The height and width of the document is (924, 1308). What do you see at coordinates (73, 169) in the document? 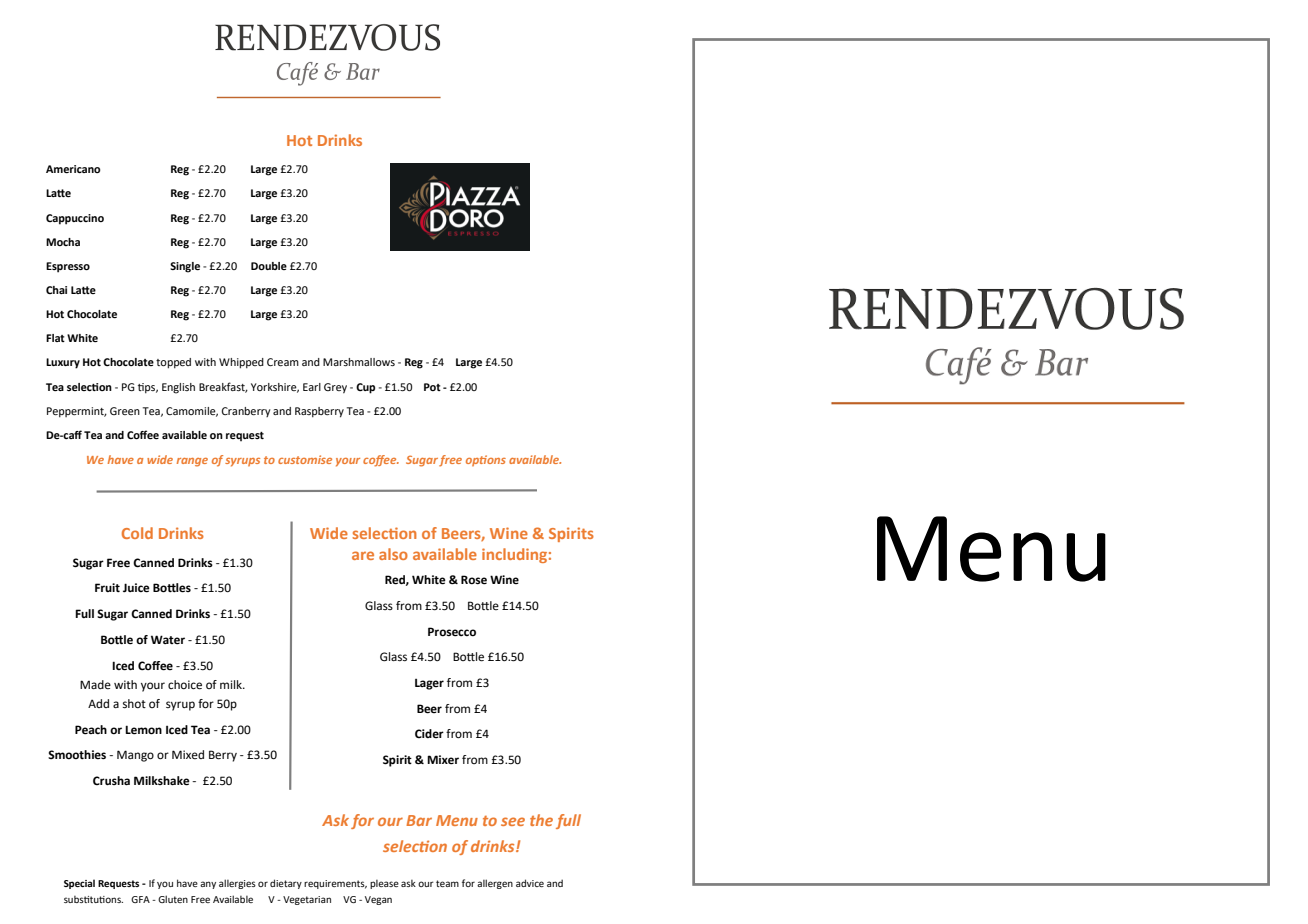
I see `Americano` at bounding box center [73, 169].
